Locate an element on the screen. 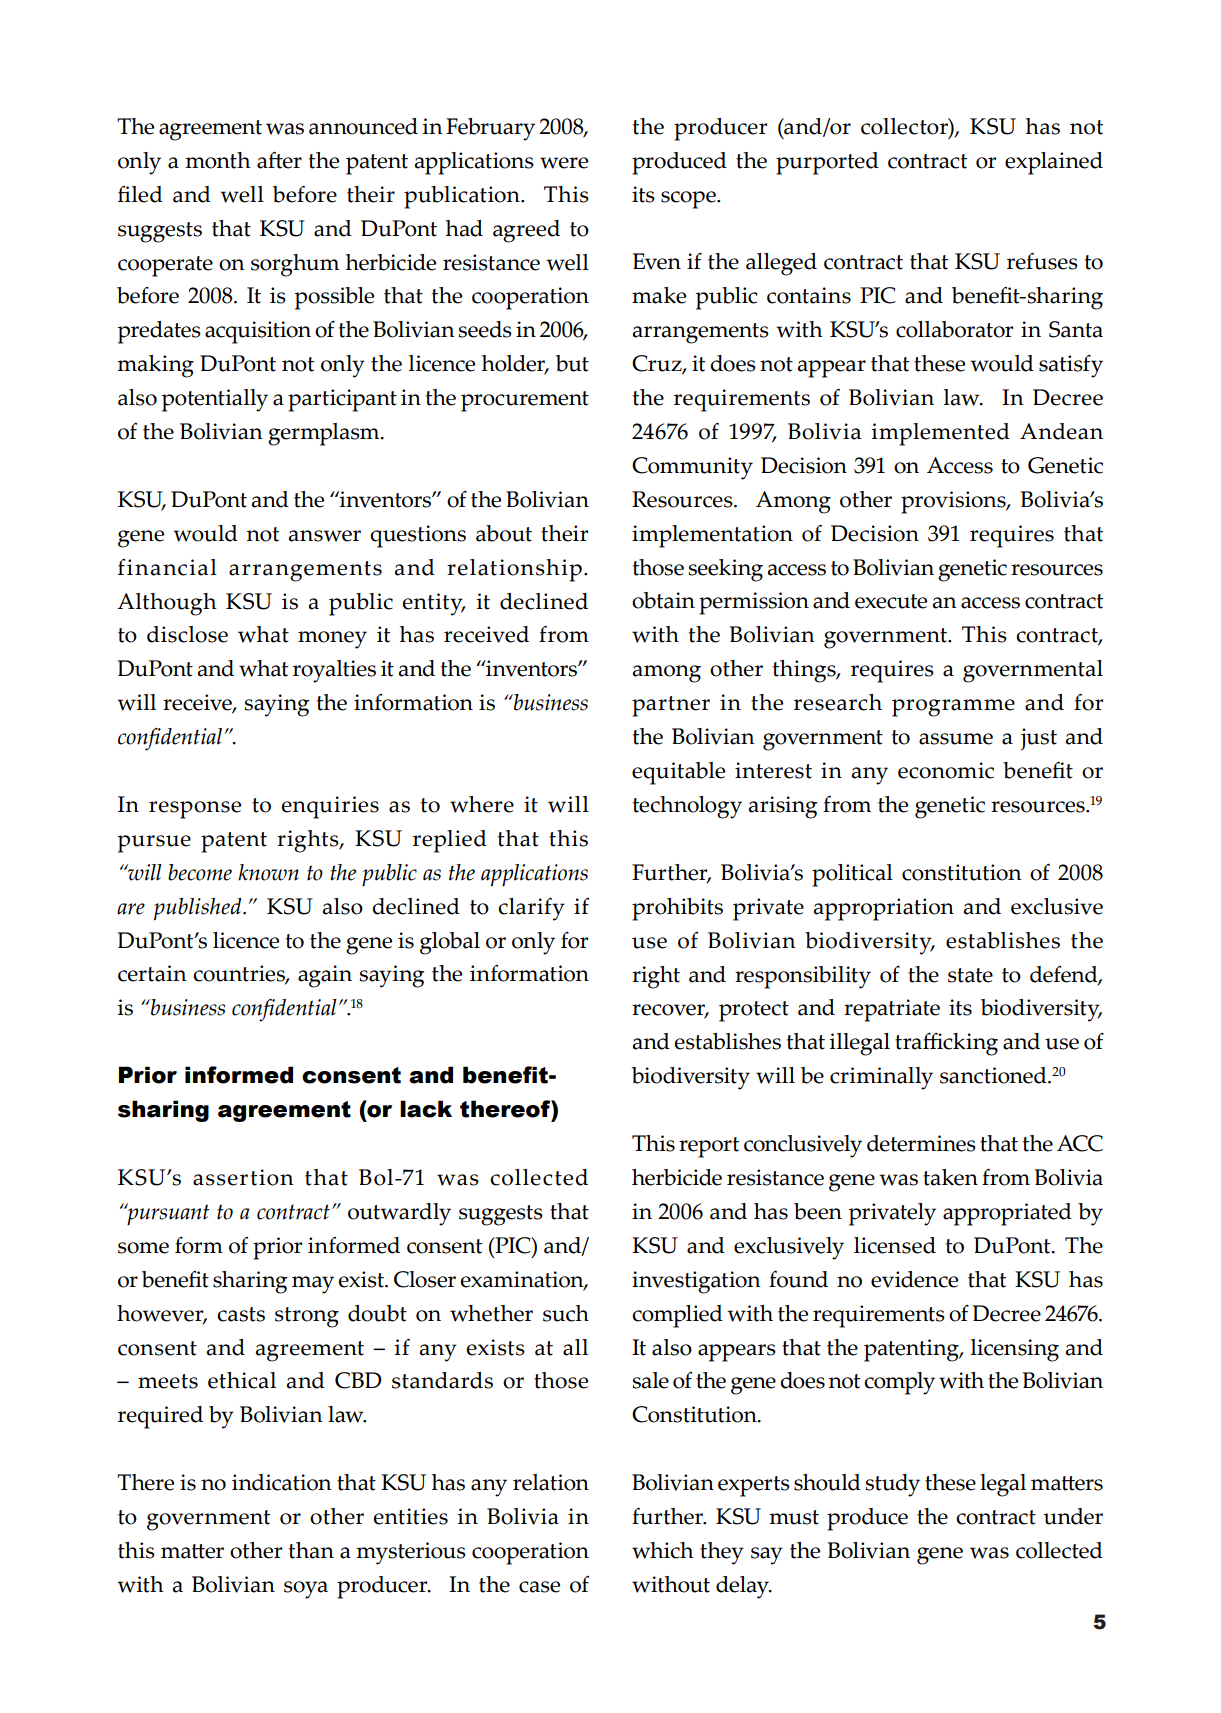 The height and width of the screenshot is (1713, 1221). were is located at coordinates (564, 163).
